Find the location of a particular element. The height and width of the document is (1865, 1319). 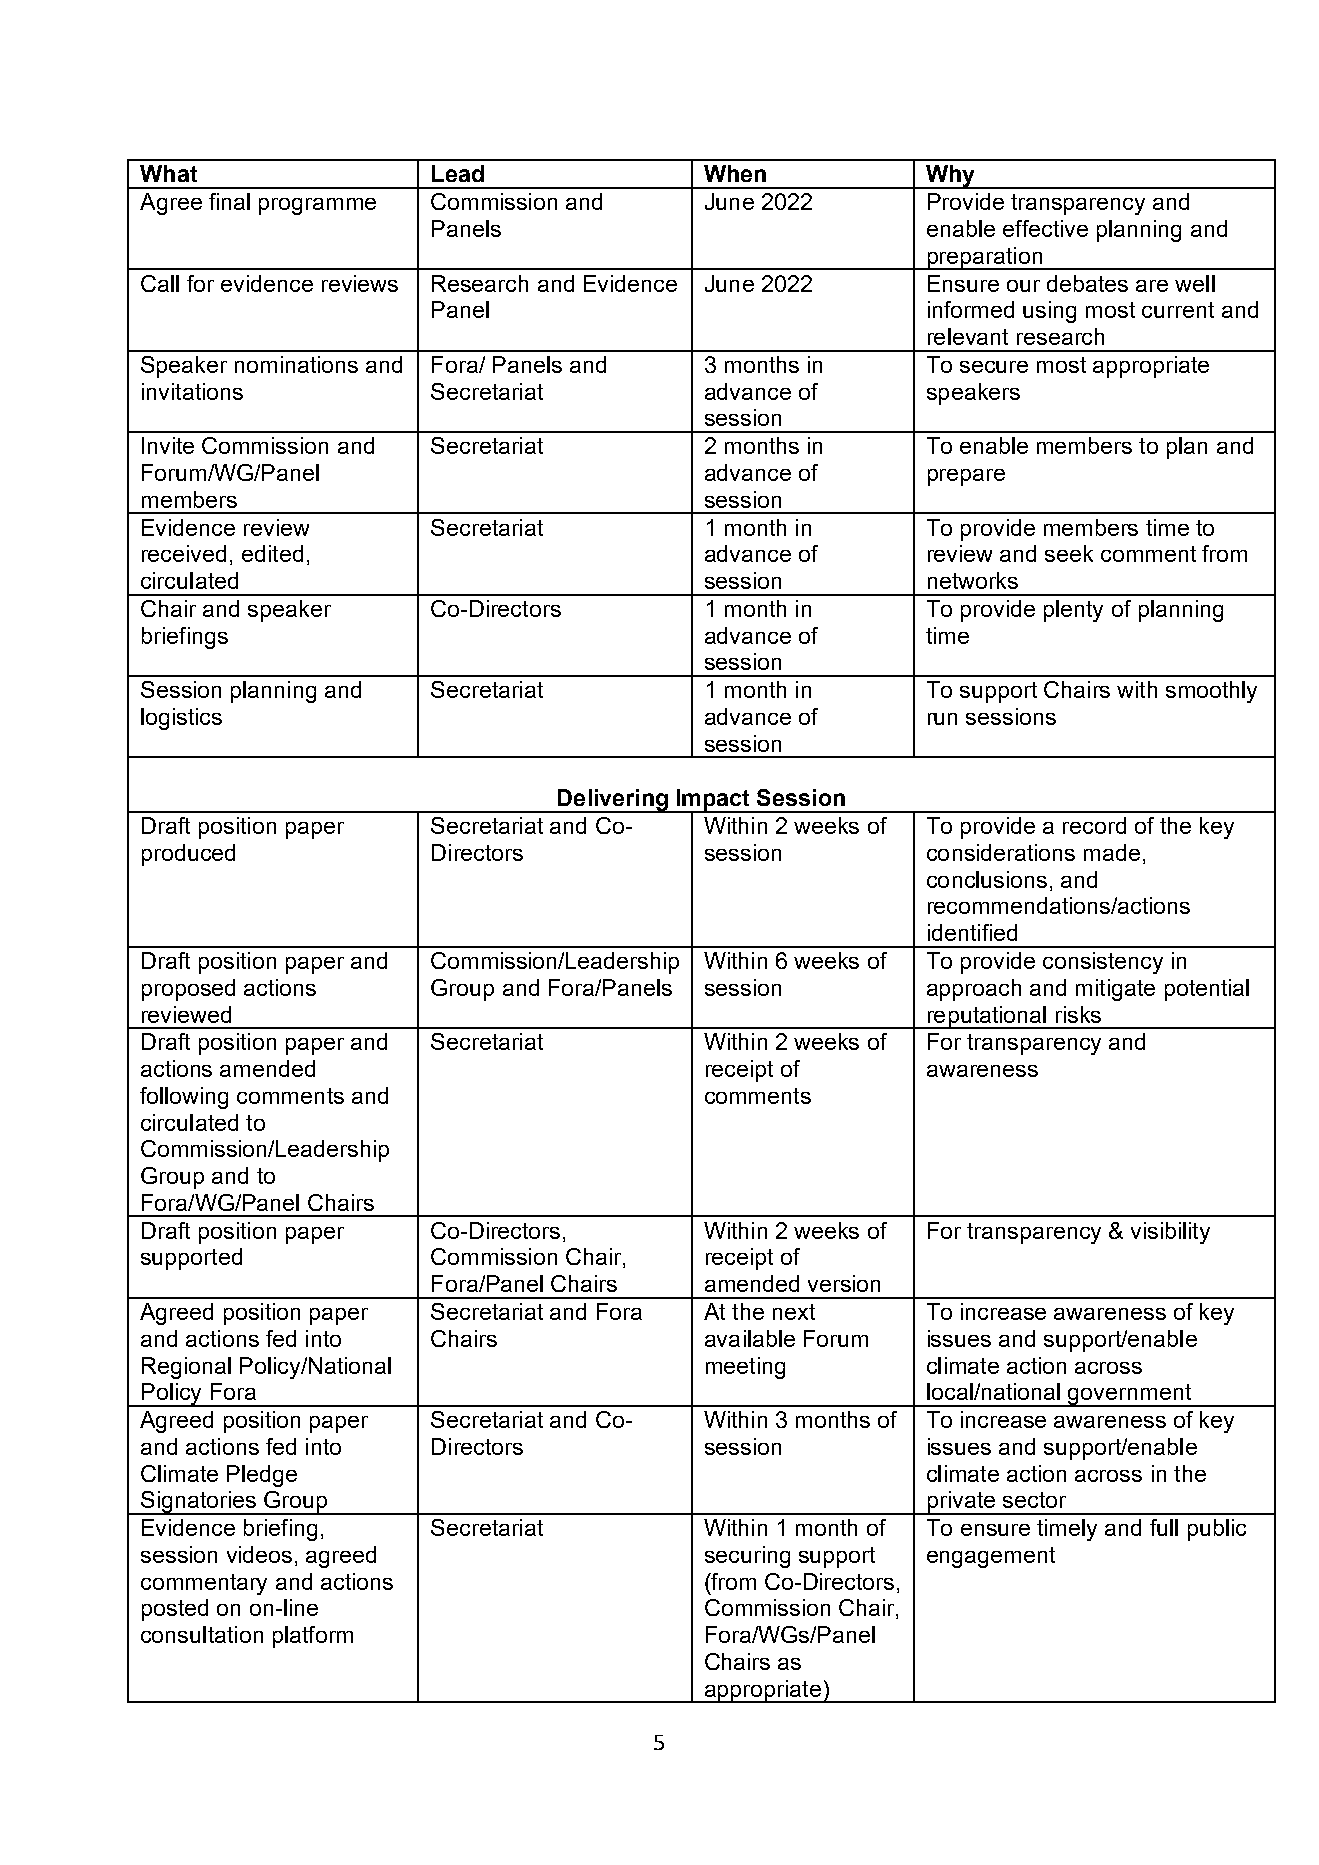

effective is located at coordinates (1045, 228).
